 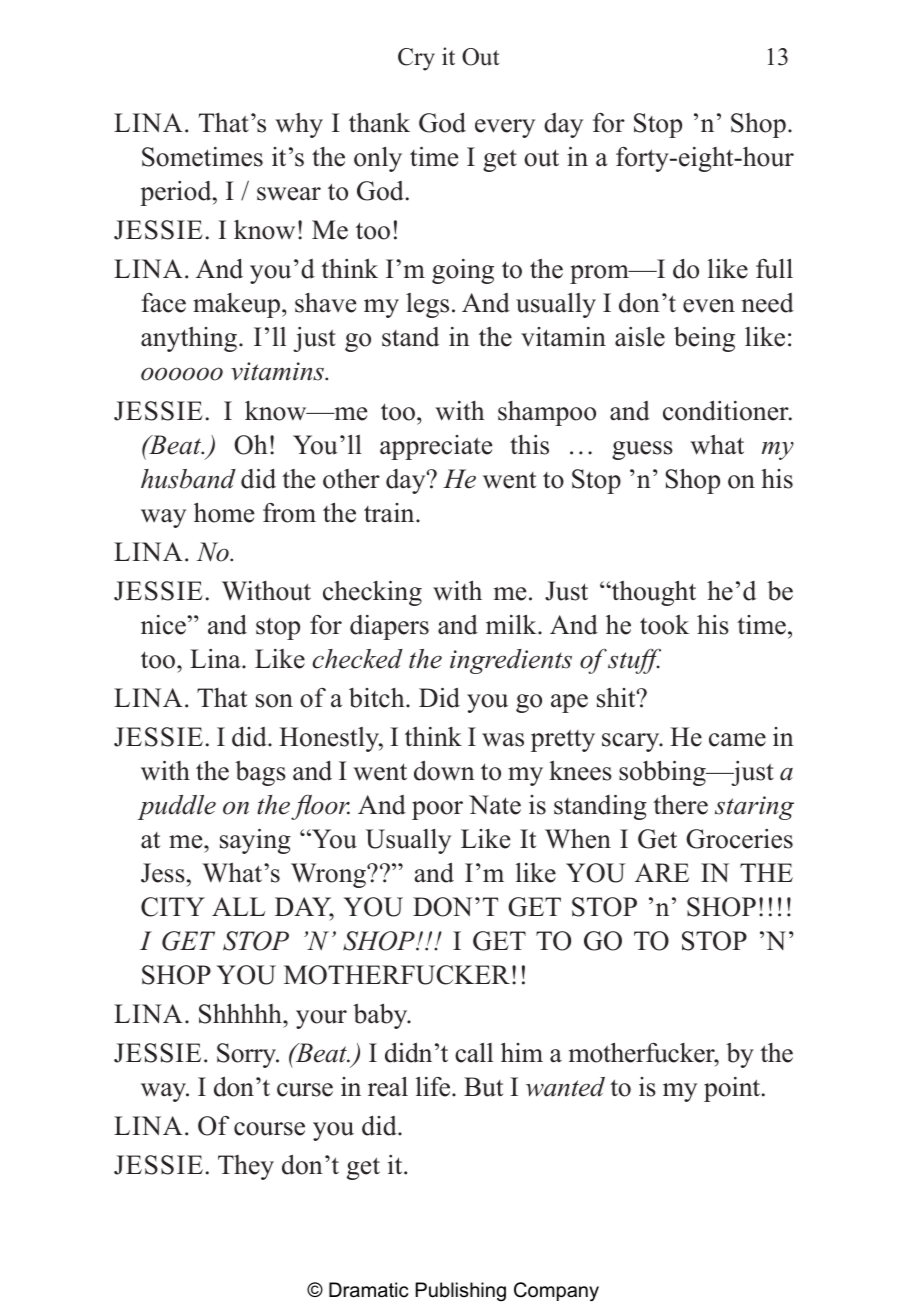 What do you see at coordinates (299, 125) in the screenshot?
I see `why` at bounding box center [299, 125].
